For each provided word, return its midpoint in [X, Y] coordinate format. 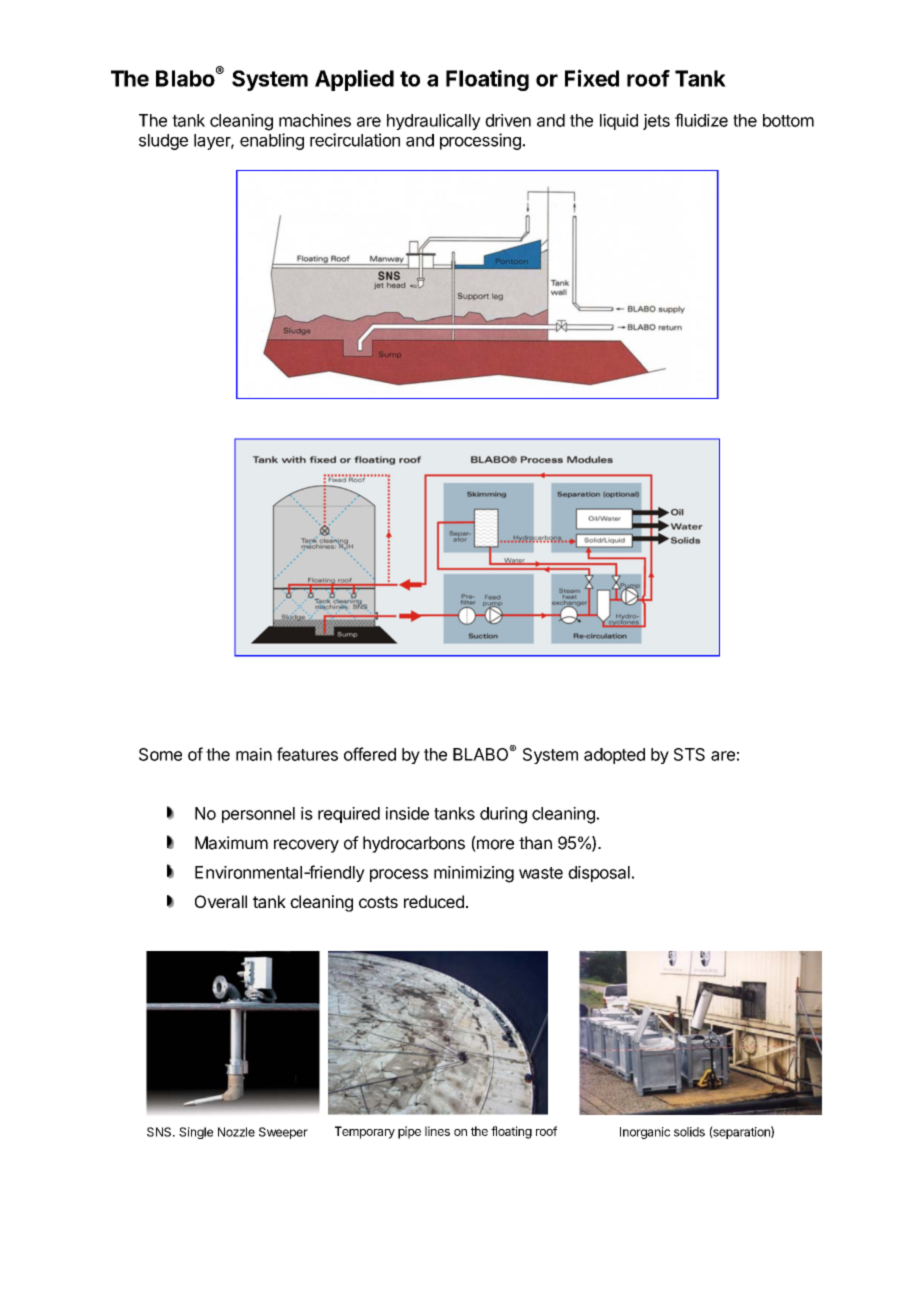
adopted [614, 756]
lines [437, 1131]
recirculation [355, 140]
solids [689, 1132]
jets [656, 122]
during [503, 815]
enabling [272, 141]
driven [508, 120]
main [254, 754]
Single [196, 1133]
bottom [788, 120]
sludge [163, 142]
